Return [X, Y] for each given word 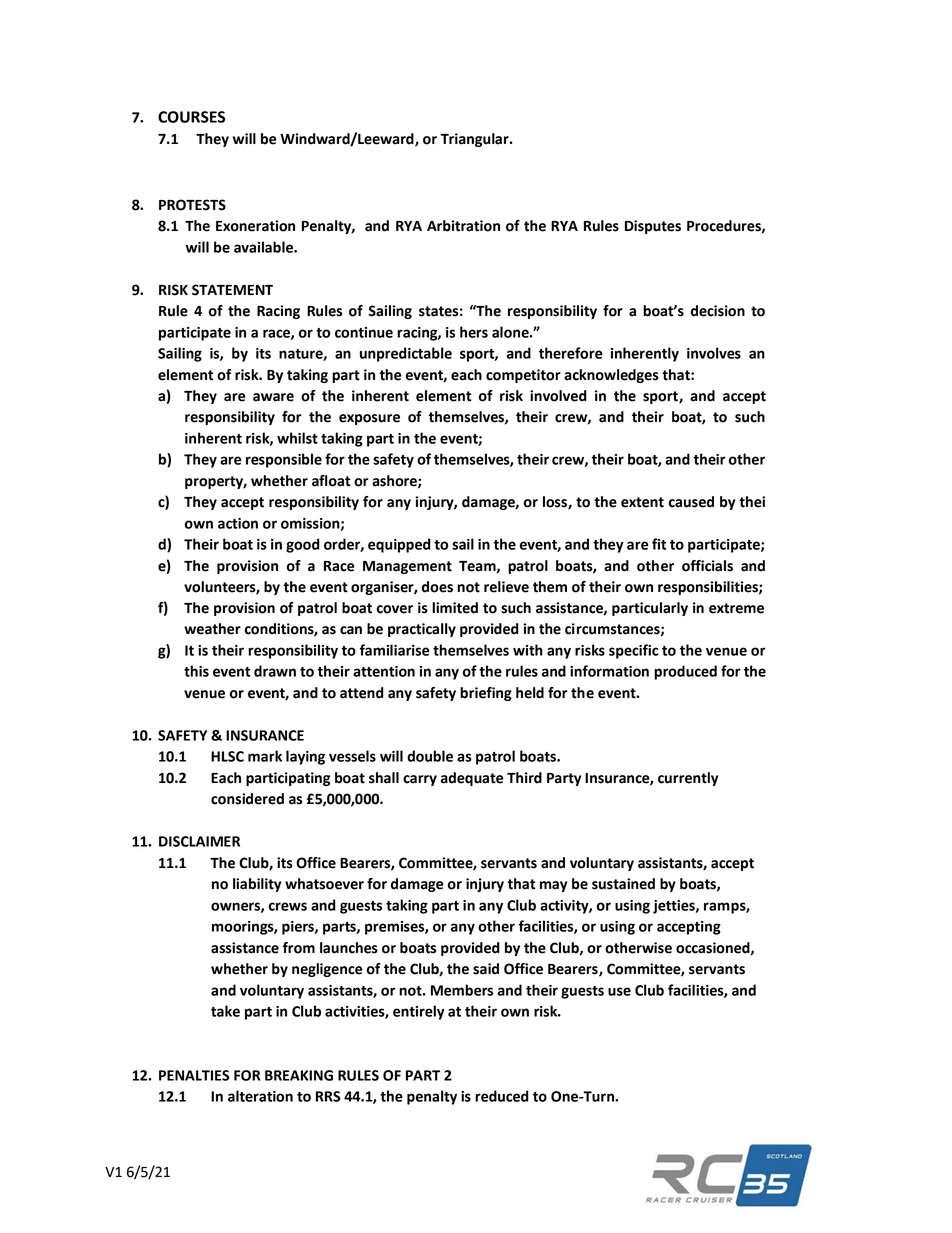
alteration [260, 1096]
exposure [369, 419]
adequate [472, 779]
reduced [502, 1096]
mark [265, 756]
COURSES [191, 117]
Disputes [653, 227]
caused [691, 502]
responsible [284, 460]
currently [688, 779]
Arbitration [463, 226]
